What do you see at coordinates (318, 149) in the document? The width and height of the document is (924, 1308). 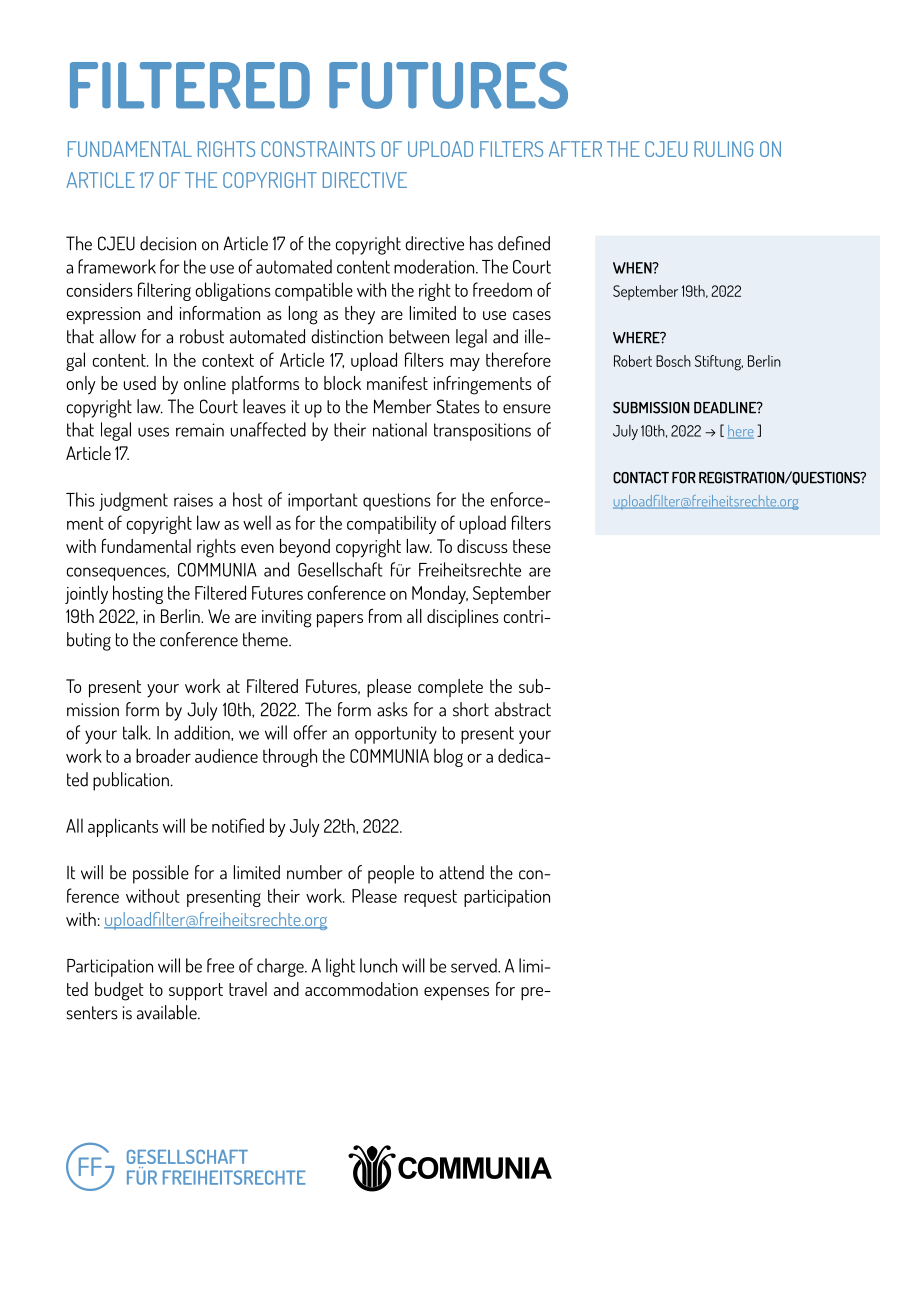 I see `CONSTRAINTS` at bounding box center [318, 149].
